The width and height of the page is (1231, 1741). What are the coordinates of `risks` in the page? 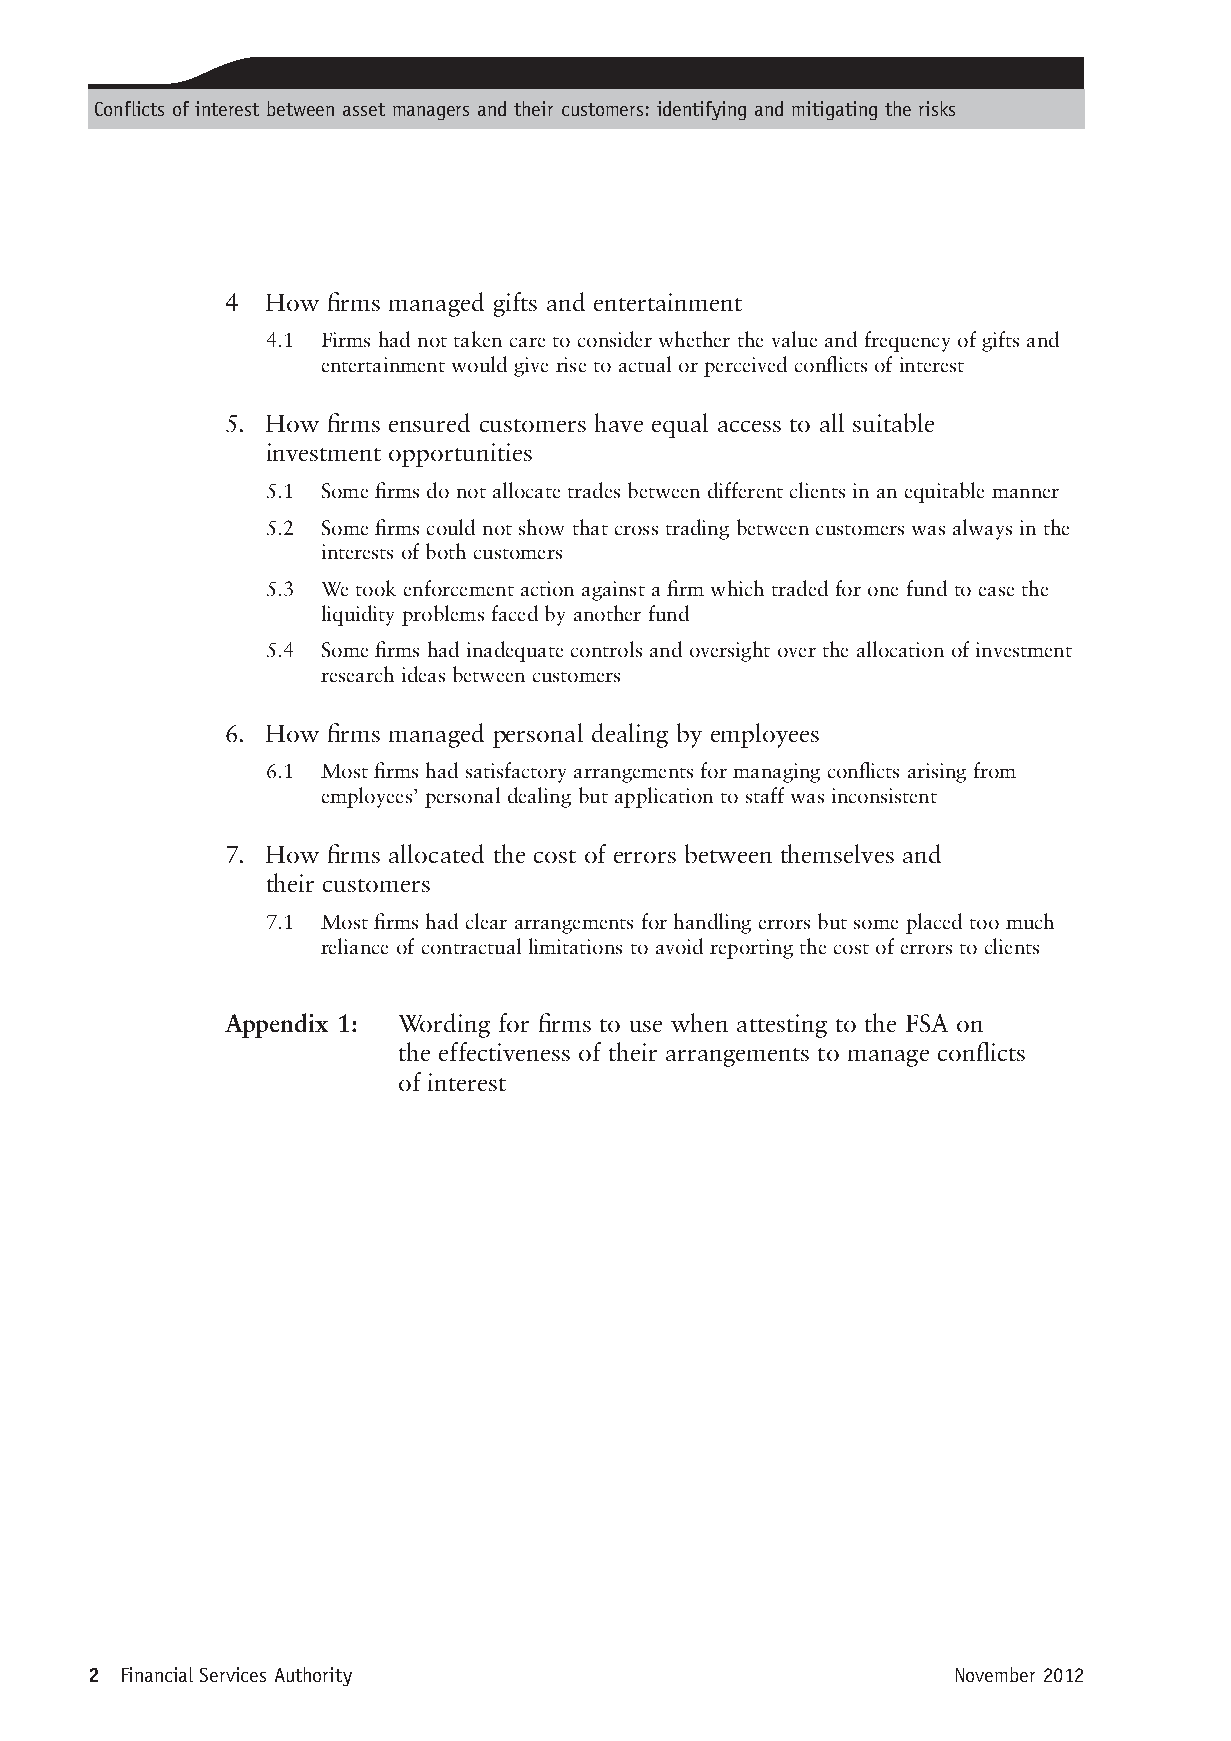 It's located at (937, 108).
